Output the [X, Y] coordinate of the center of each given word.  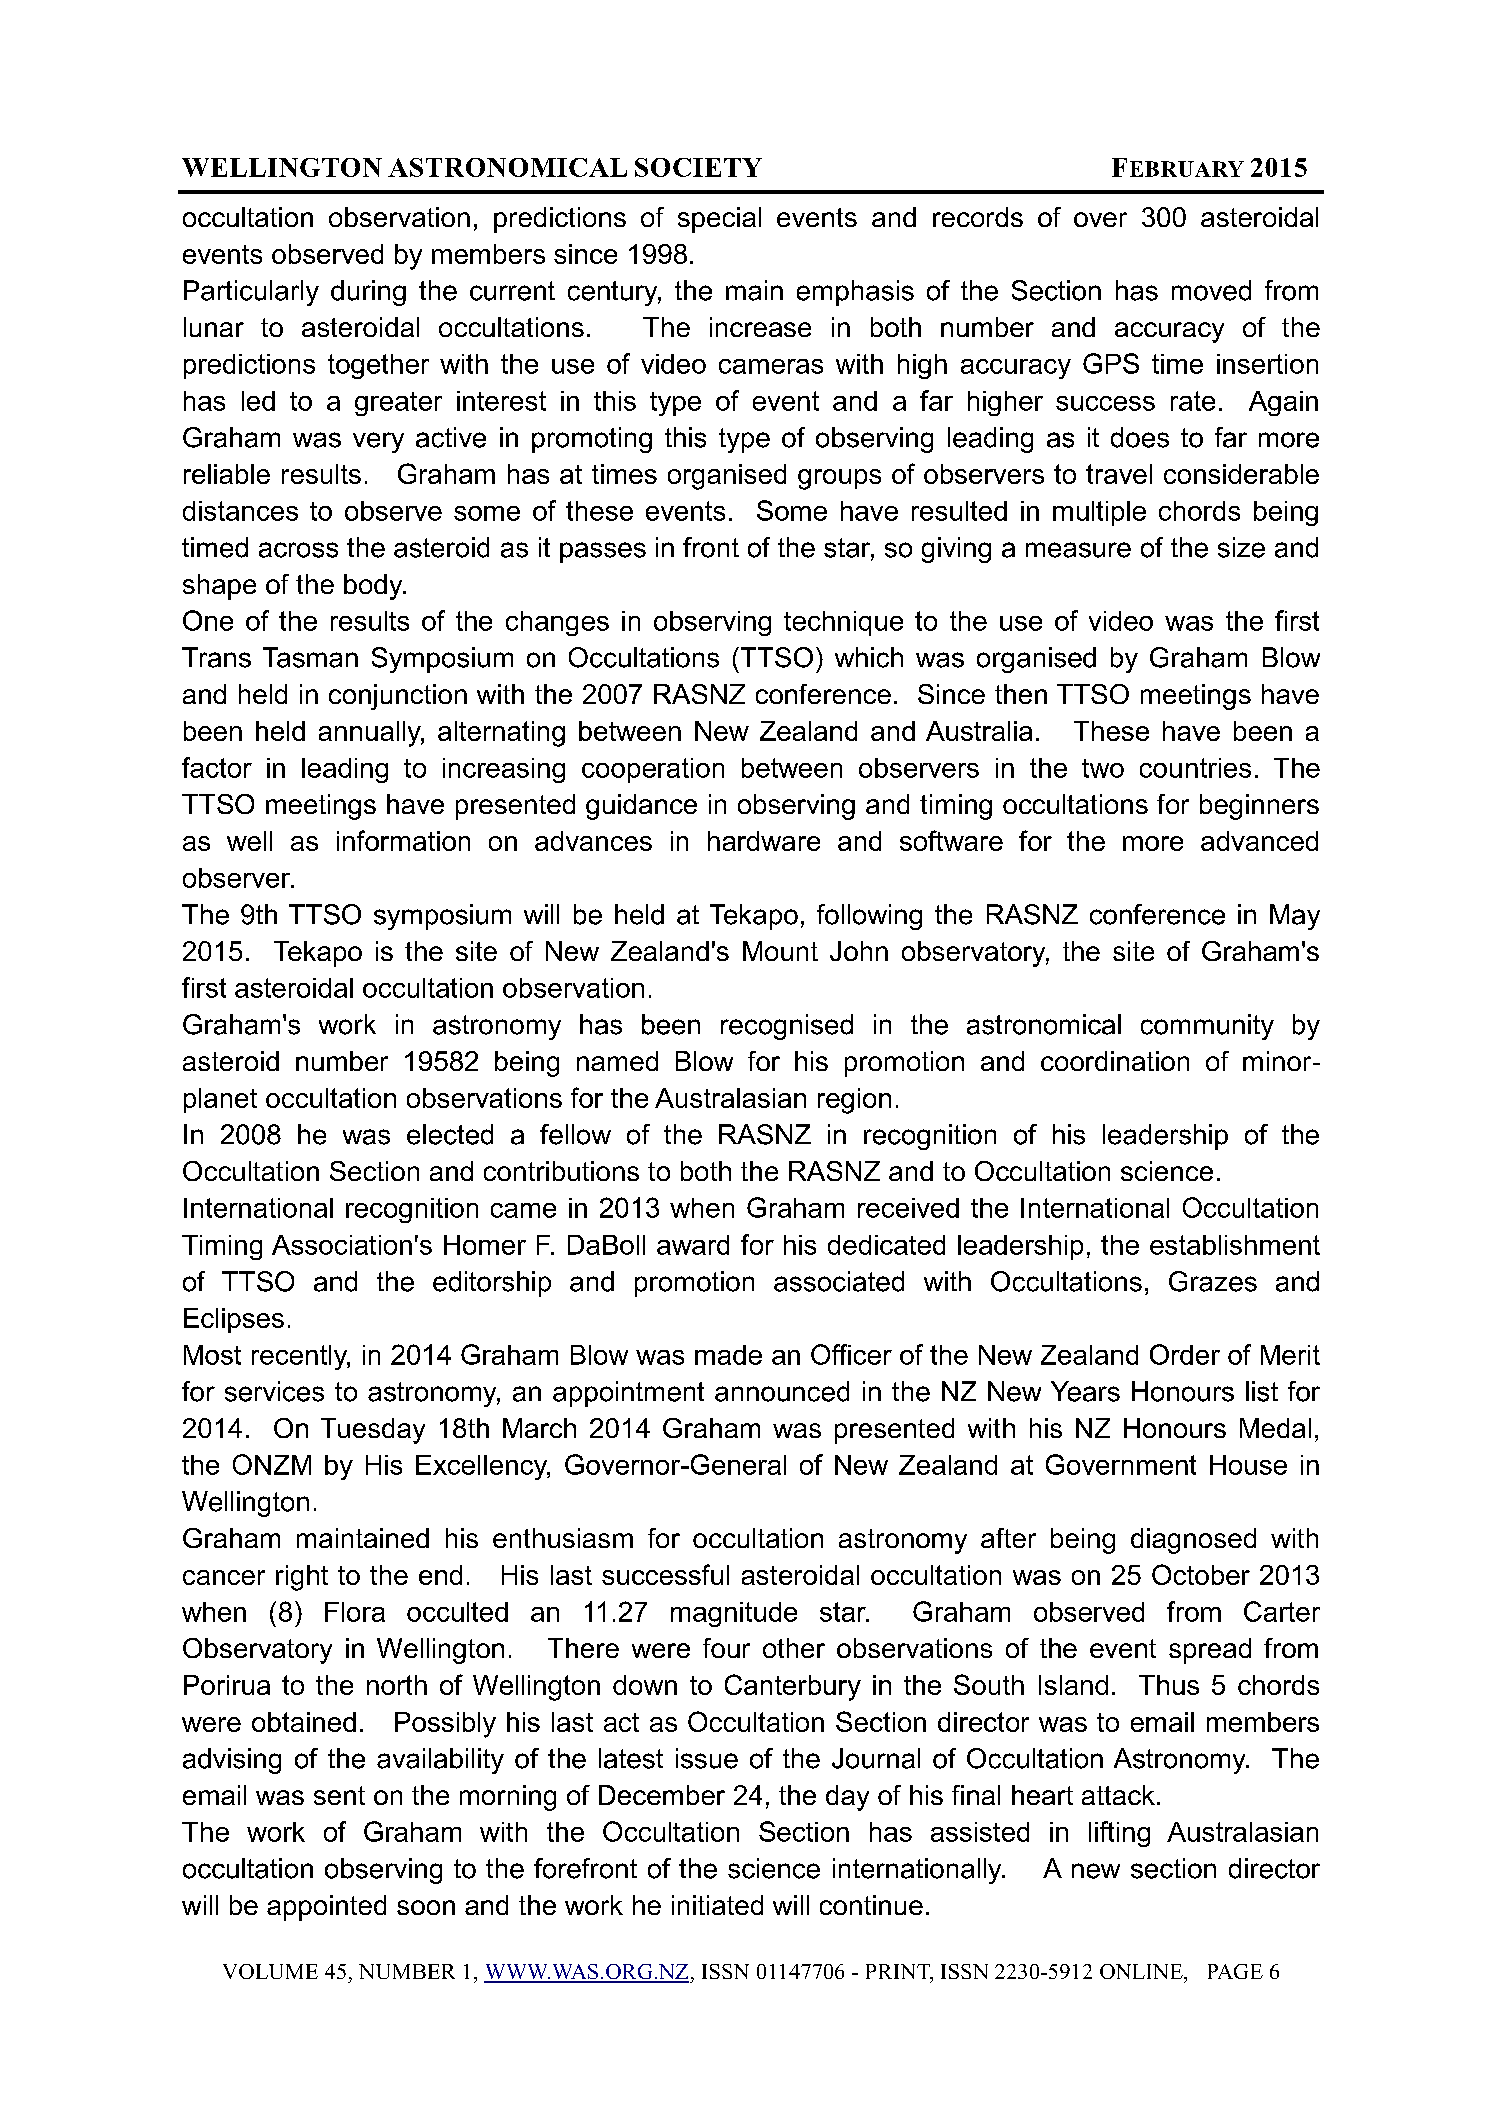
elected [450, 1134]
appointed [326, 1908]
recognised [787, 1027]
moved [1211, 290]
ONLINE [1142, 1971]
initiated [717, 1905]
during [368, 293]
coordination [1115, 1061]
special [719, 220]
